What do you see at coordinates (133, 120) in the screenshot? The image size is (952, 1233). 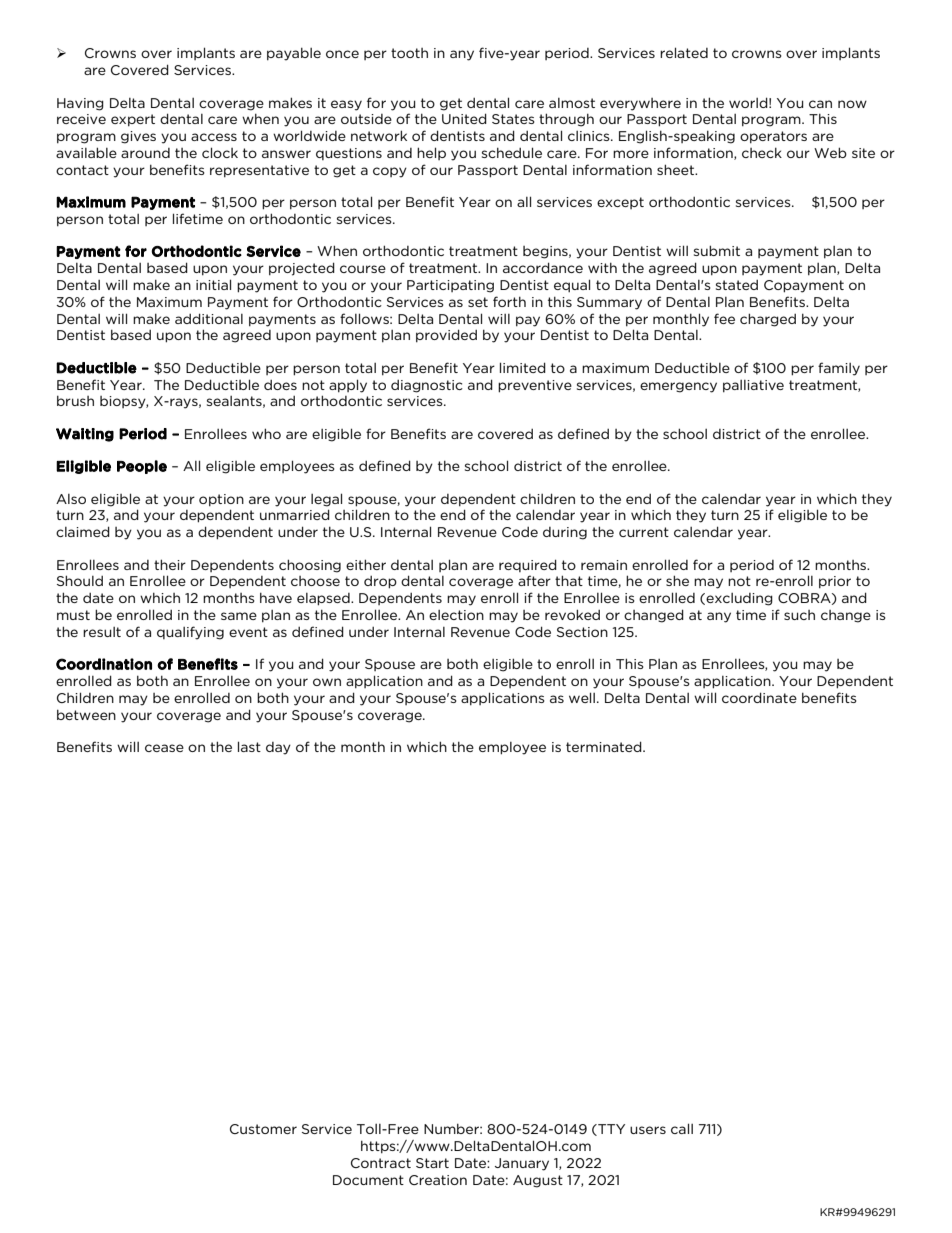 I see `expert` at bounding box center [133, 120].
